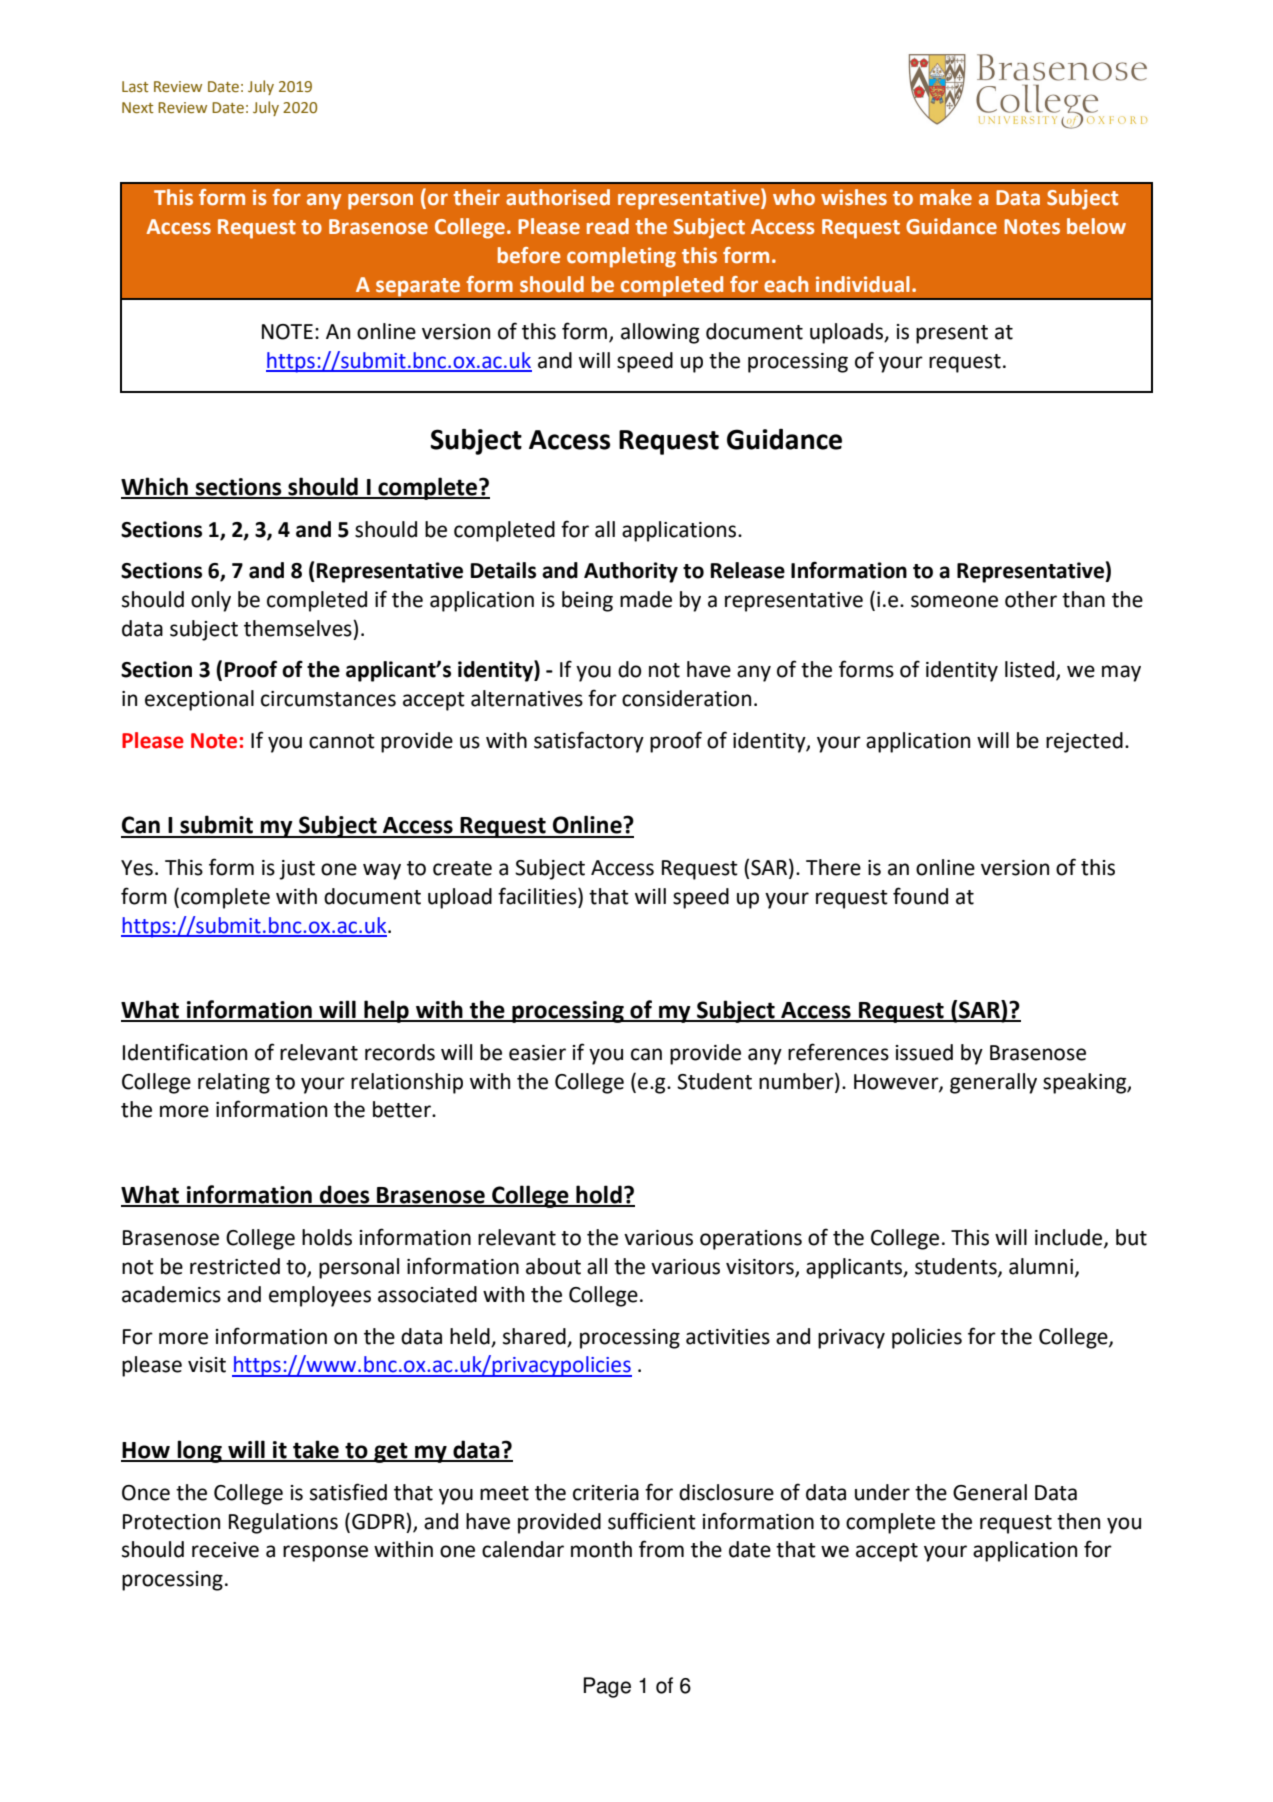 The height and width of the image is (1802, 1273). Describe the element at coordinates (607, 1687) in the image. I see `Page` at that location.
